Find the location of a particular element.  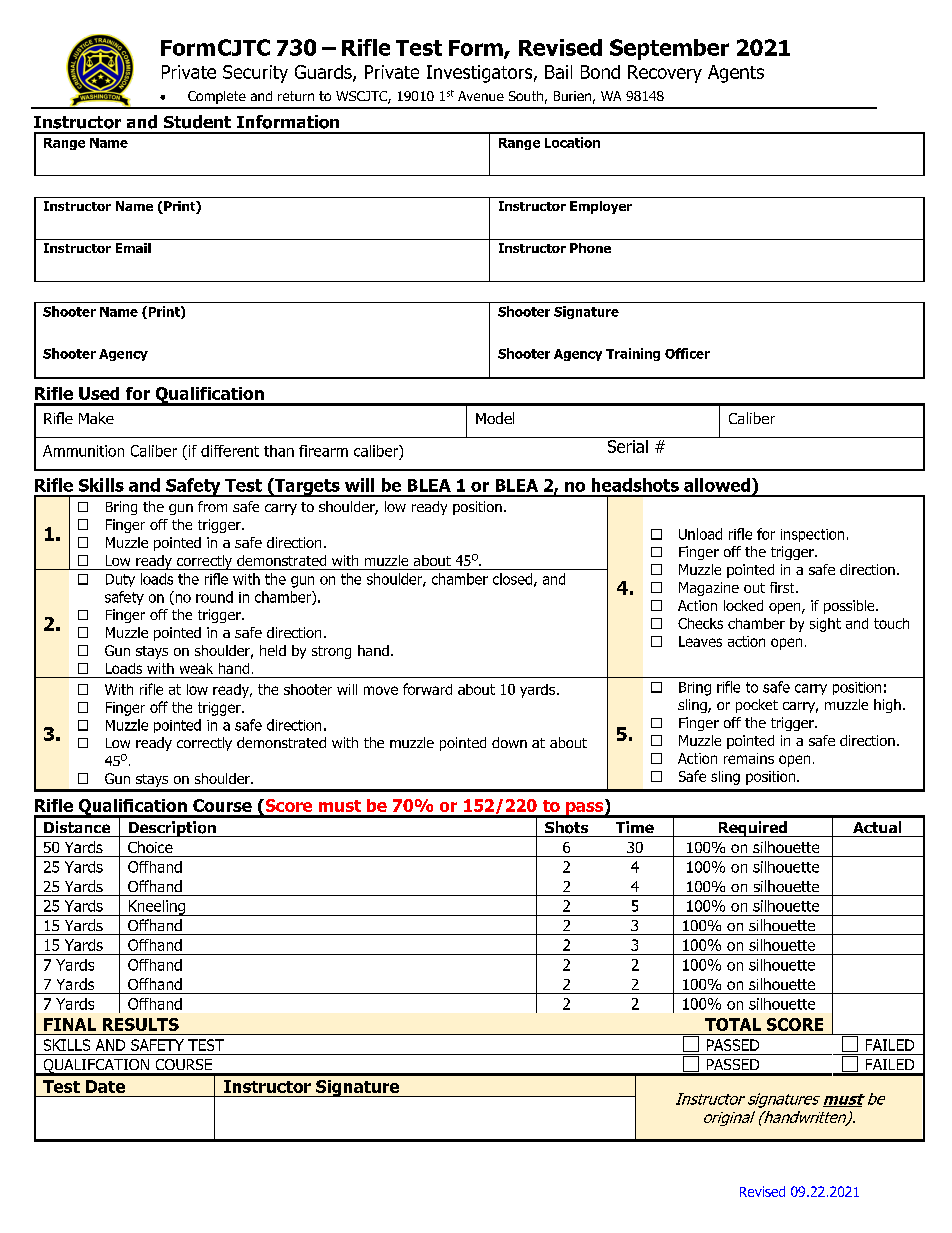

TOTAL is located at coordinates (733, 1024).
